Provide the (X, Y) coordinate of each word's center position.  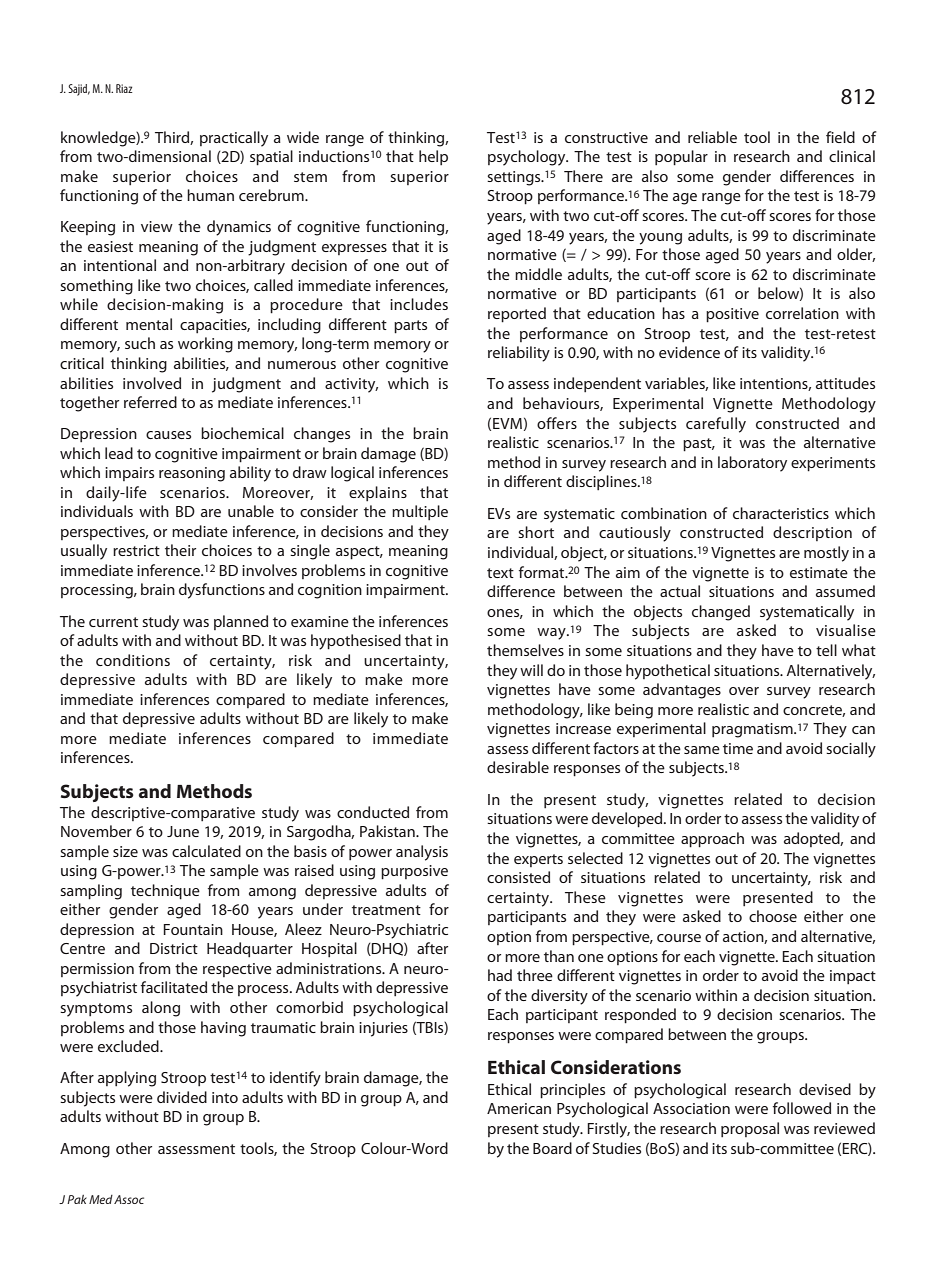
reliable (712, 137)
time (738, 748)
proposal (750, 1129)
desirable (518, 767)
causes (168, 435)
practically (234, 139)
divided (182, 1097)
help (433, 157)
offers (557, 423)
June (183, 831)
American (519, 1108)
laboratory (752, 464)
